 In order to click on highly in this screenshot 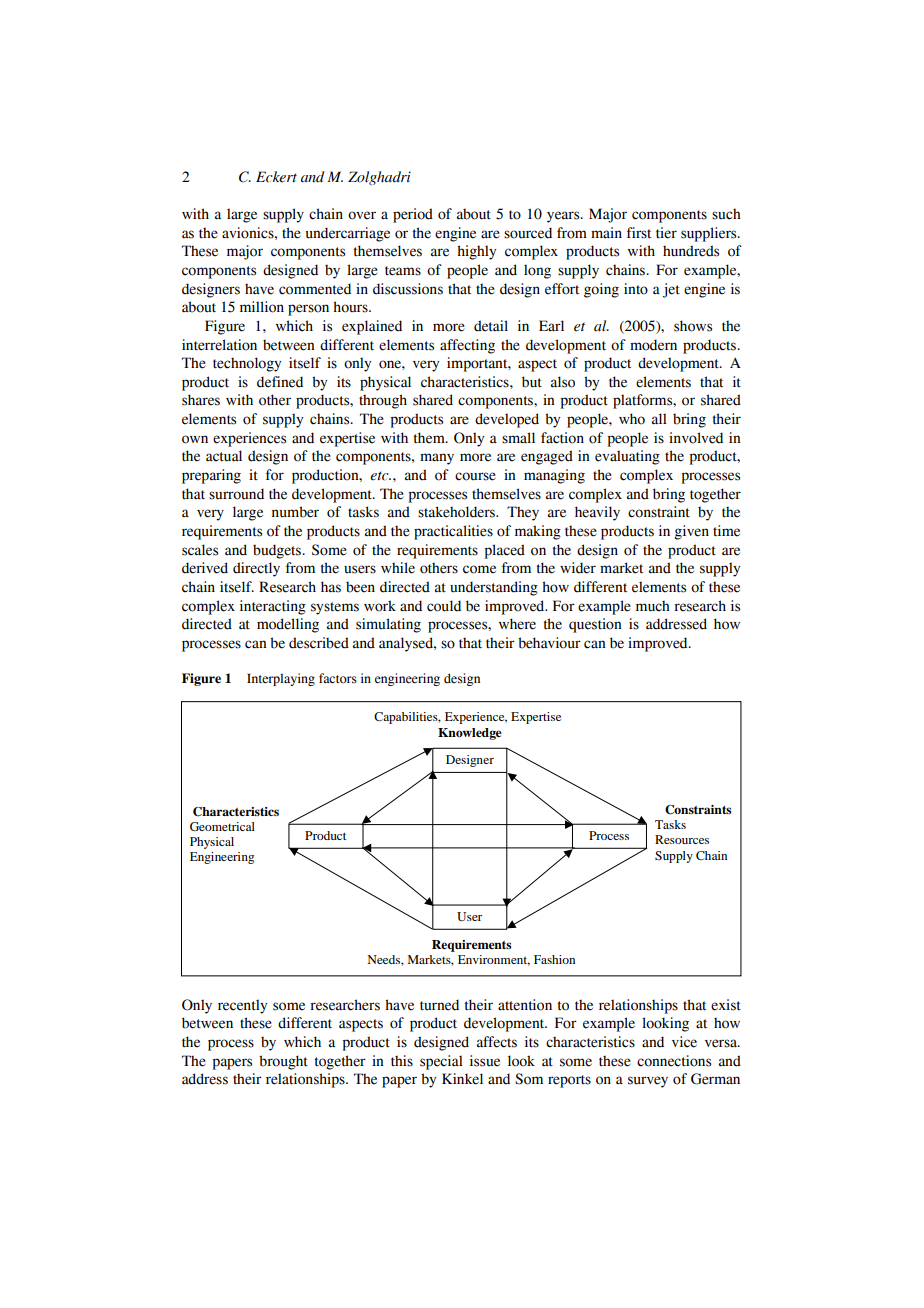, I will do `click(476, 252)`.
